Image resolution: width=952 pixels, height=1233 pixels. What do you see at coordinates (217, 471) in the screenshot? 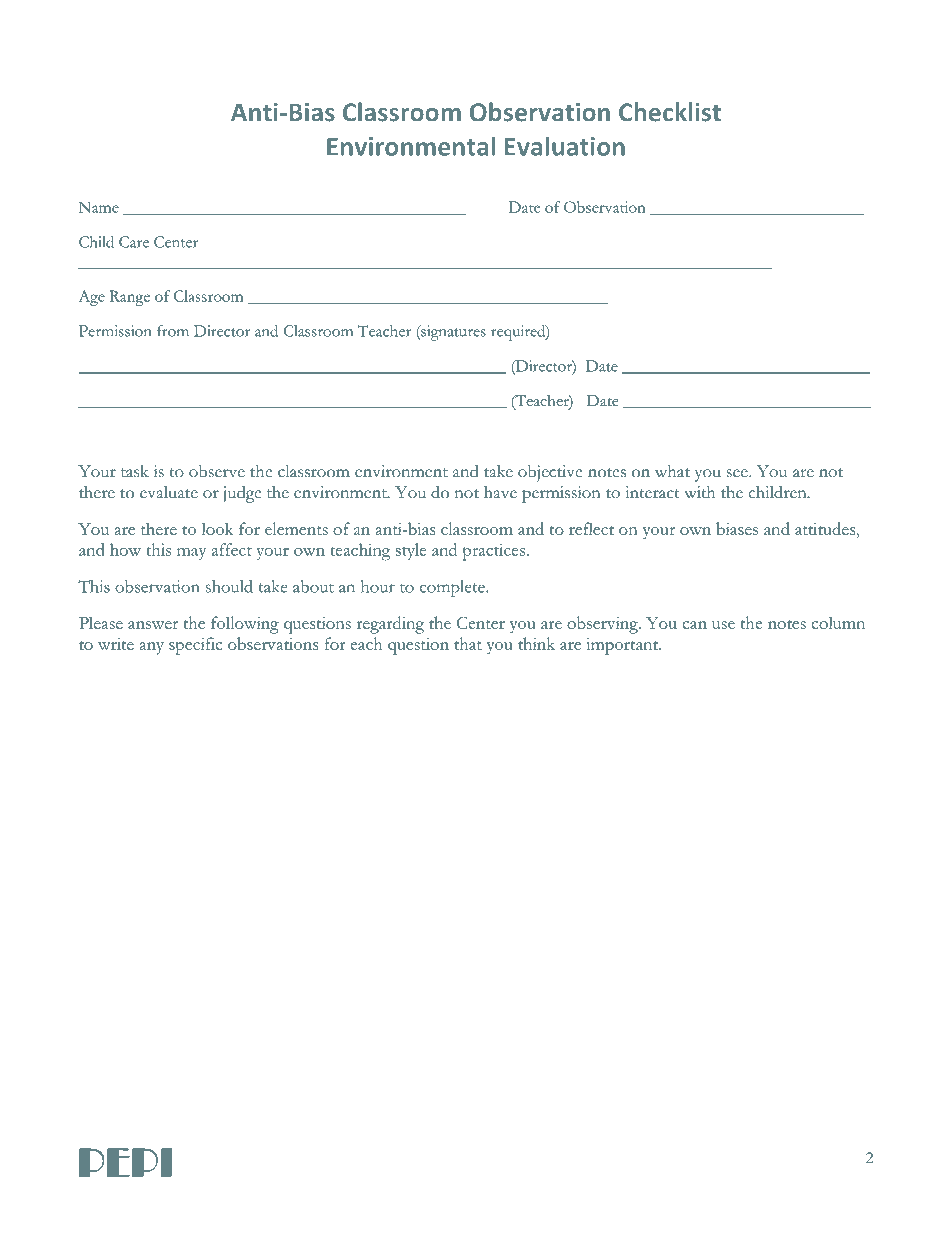
I see `observe` at bounding box center [217, 471].
